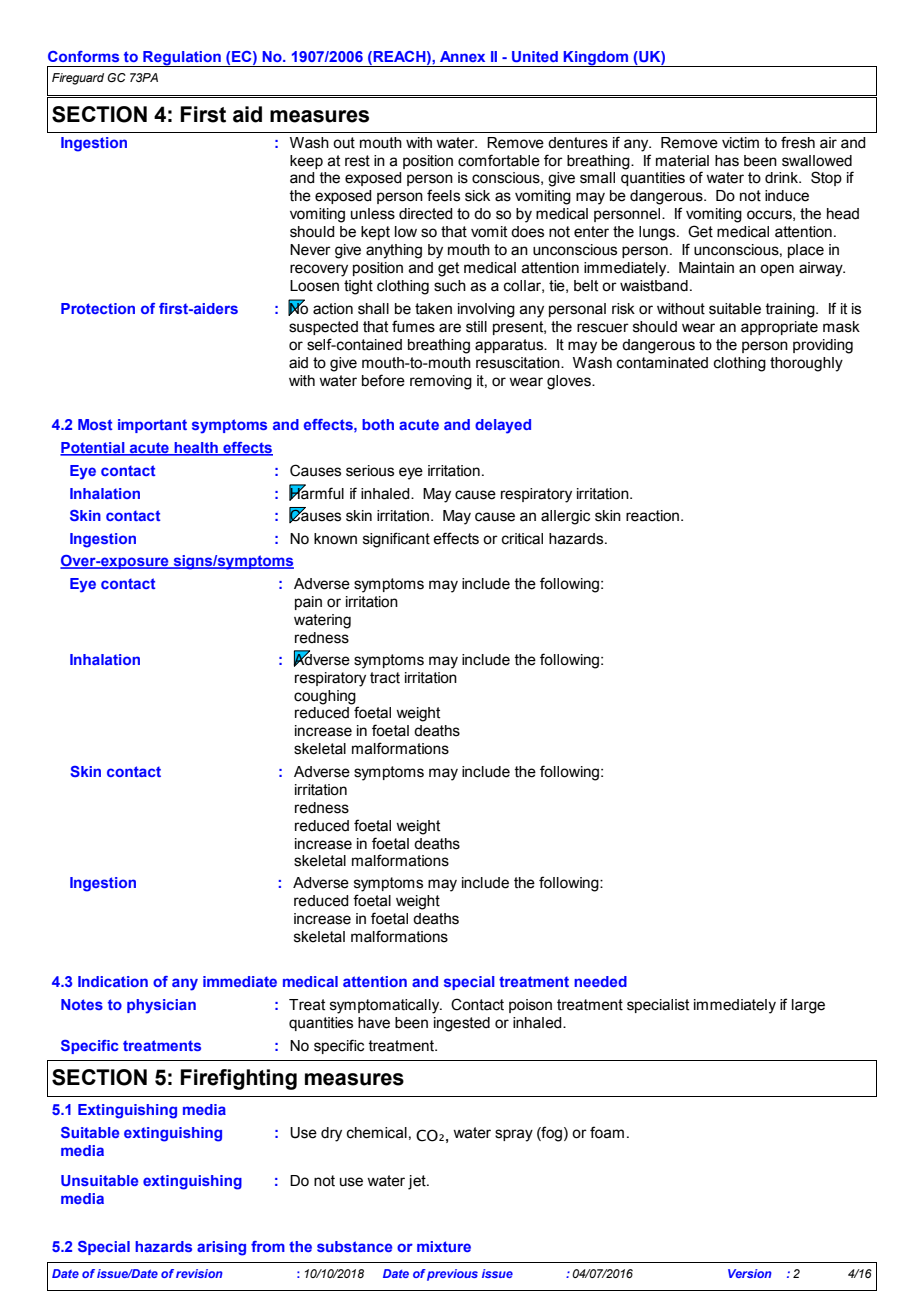 The height and width of the page is (1308, 924). What do you see at coordinates (444, 1246) in the page?
I see `mixture` at bounding box center [444, 1246].
